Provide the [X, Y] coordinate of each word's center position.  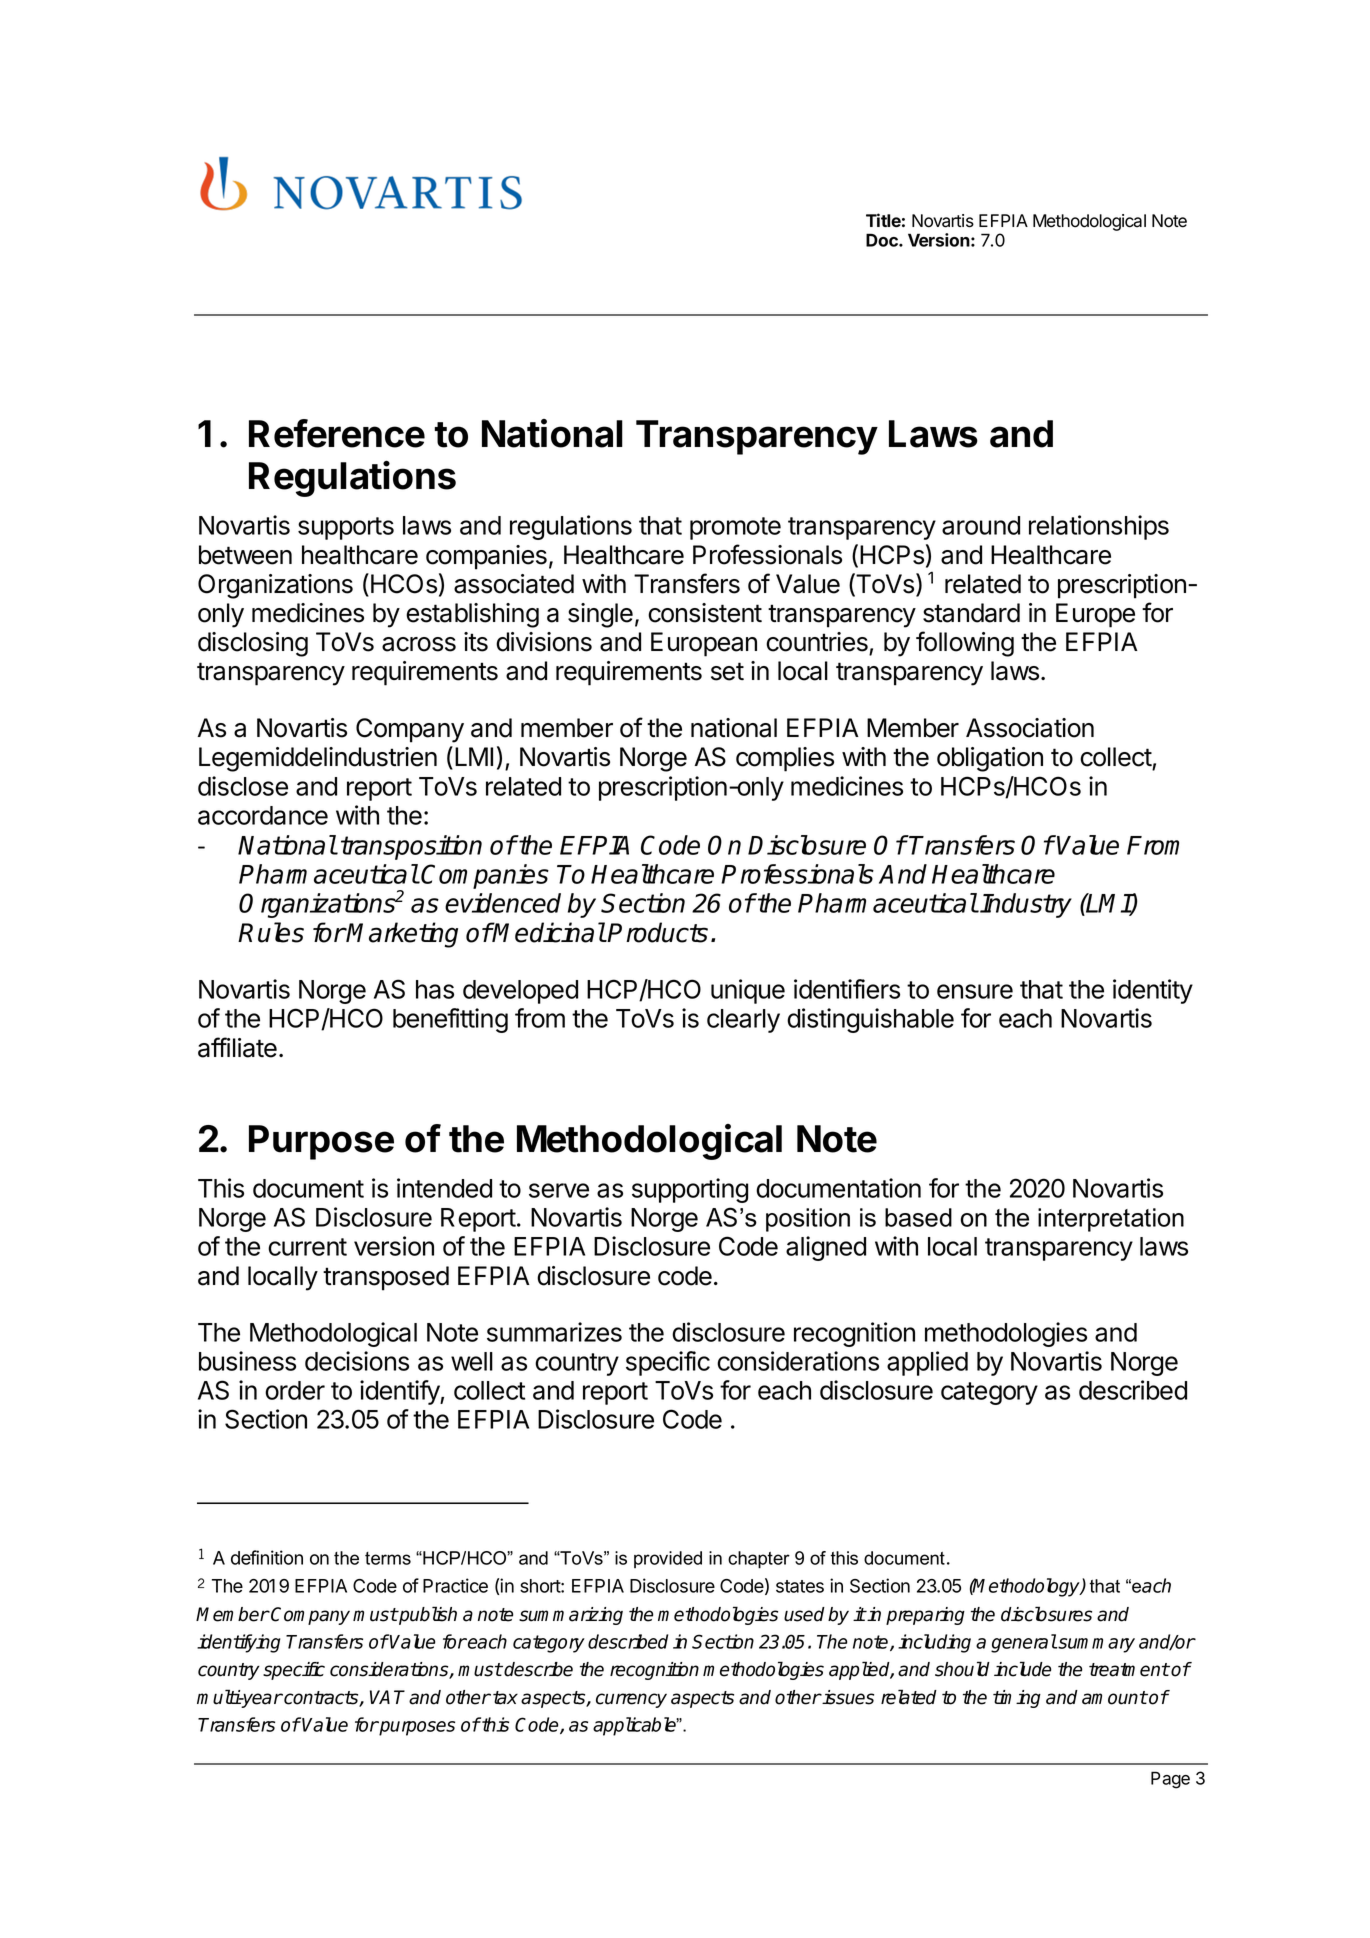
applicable [636, 1726]
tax [505, 1698]
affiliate [237, 1047]
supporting [690, 1190]
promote [735, 528]
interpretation [1111, 1220]
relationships [1099, 527]
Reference [337, 433]
